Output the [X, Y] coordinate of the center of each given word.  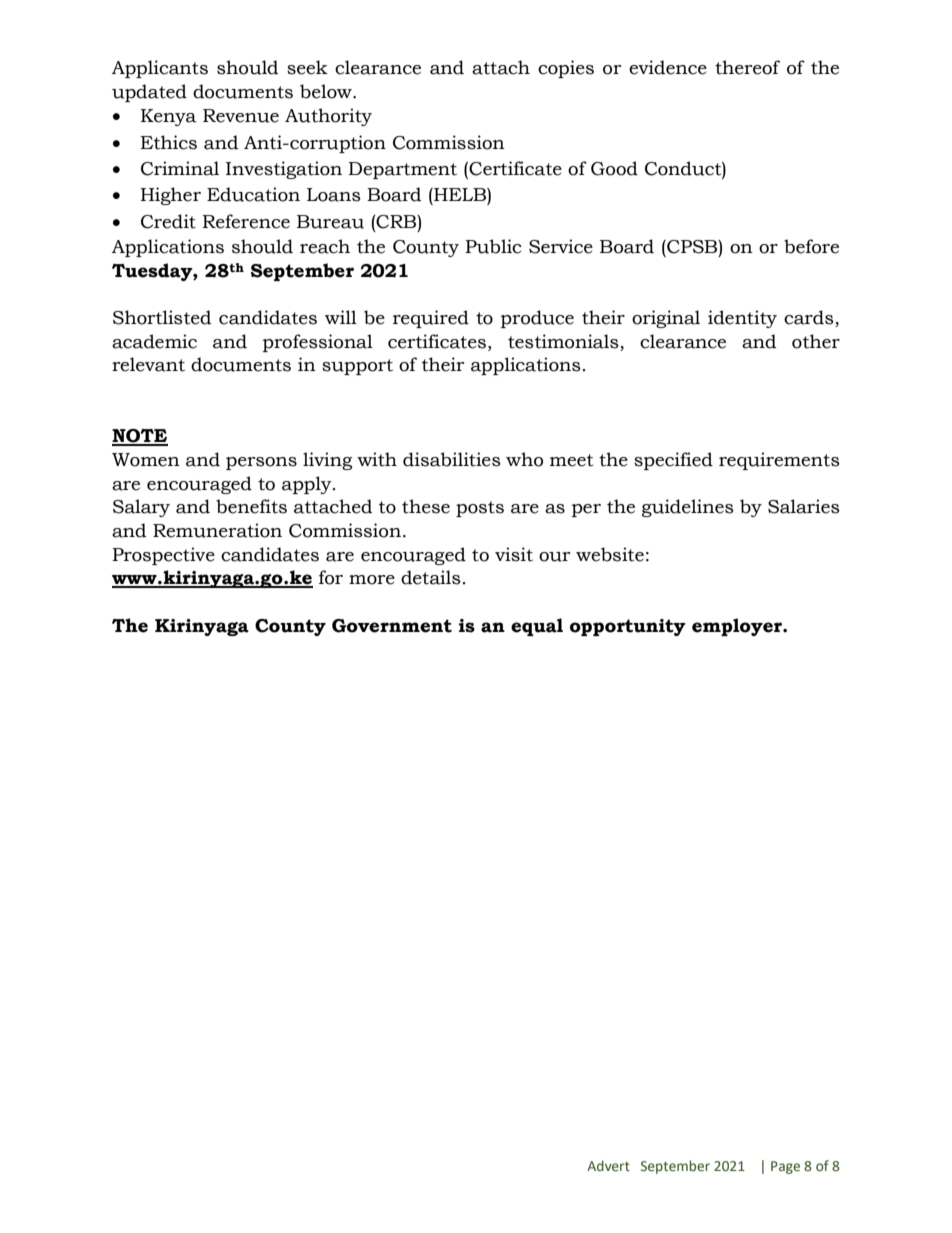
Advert [608, 1166]
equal [537, 627]
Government [392, 626]
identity [742, 319]
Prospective [163, 556]
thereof [747, 67]
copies [566, 69]
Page [785, 1167]
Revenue [241, 116]
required [431, 319]
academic [154, 341]
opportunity [628, 627]
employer [738, 627]
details [431, 577]
